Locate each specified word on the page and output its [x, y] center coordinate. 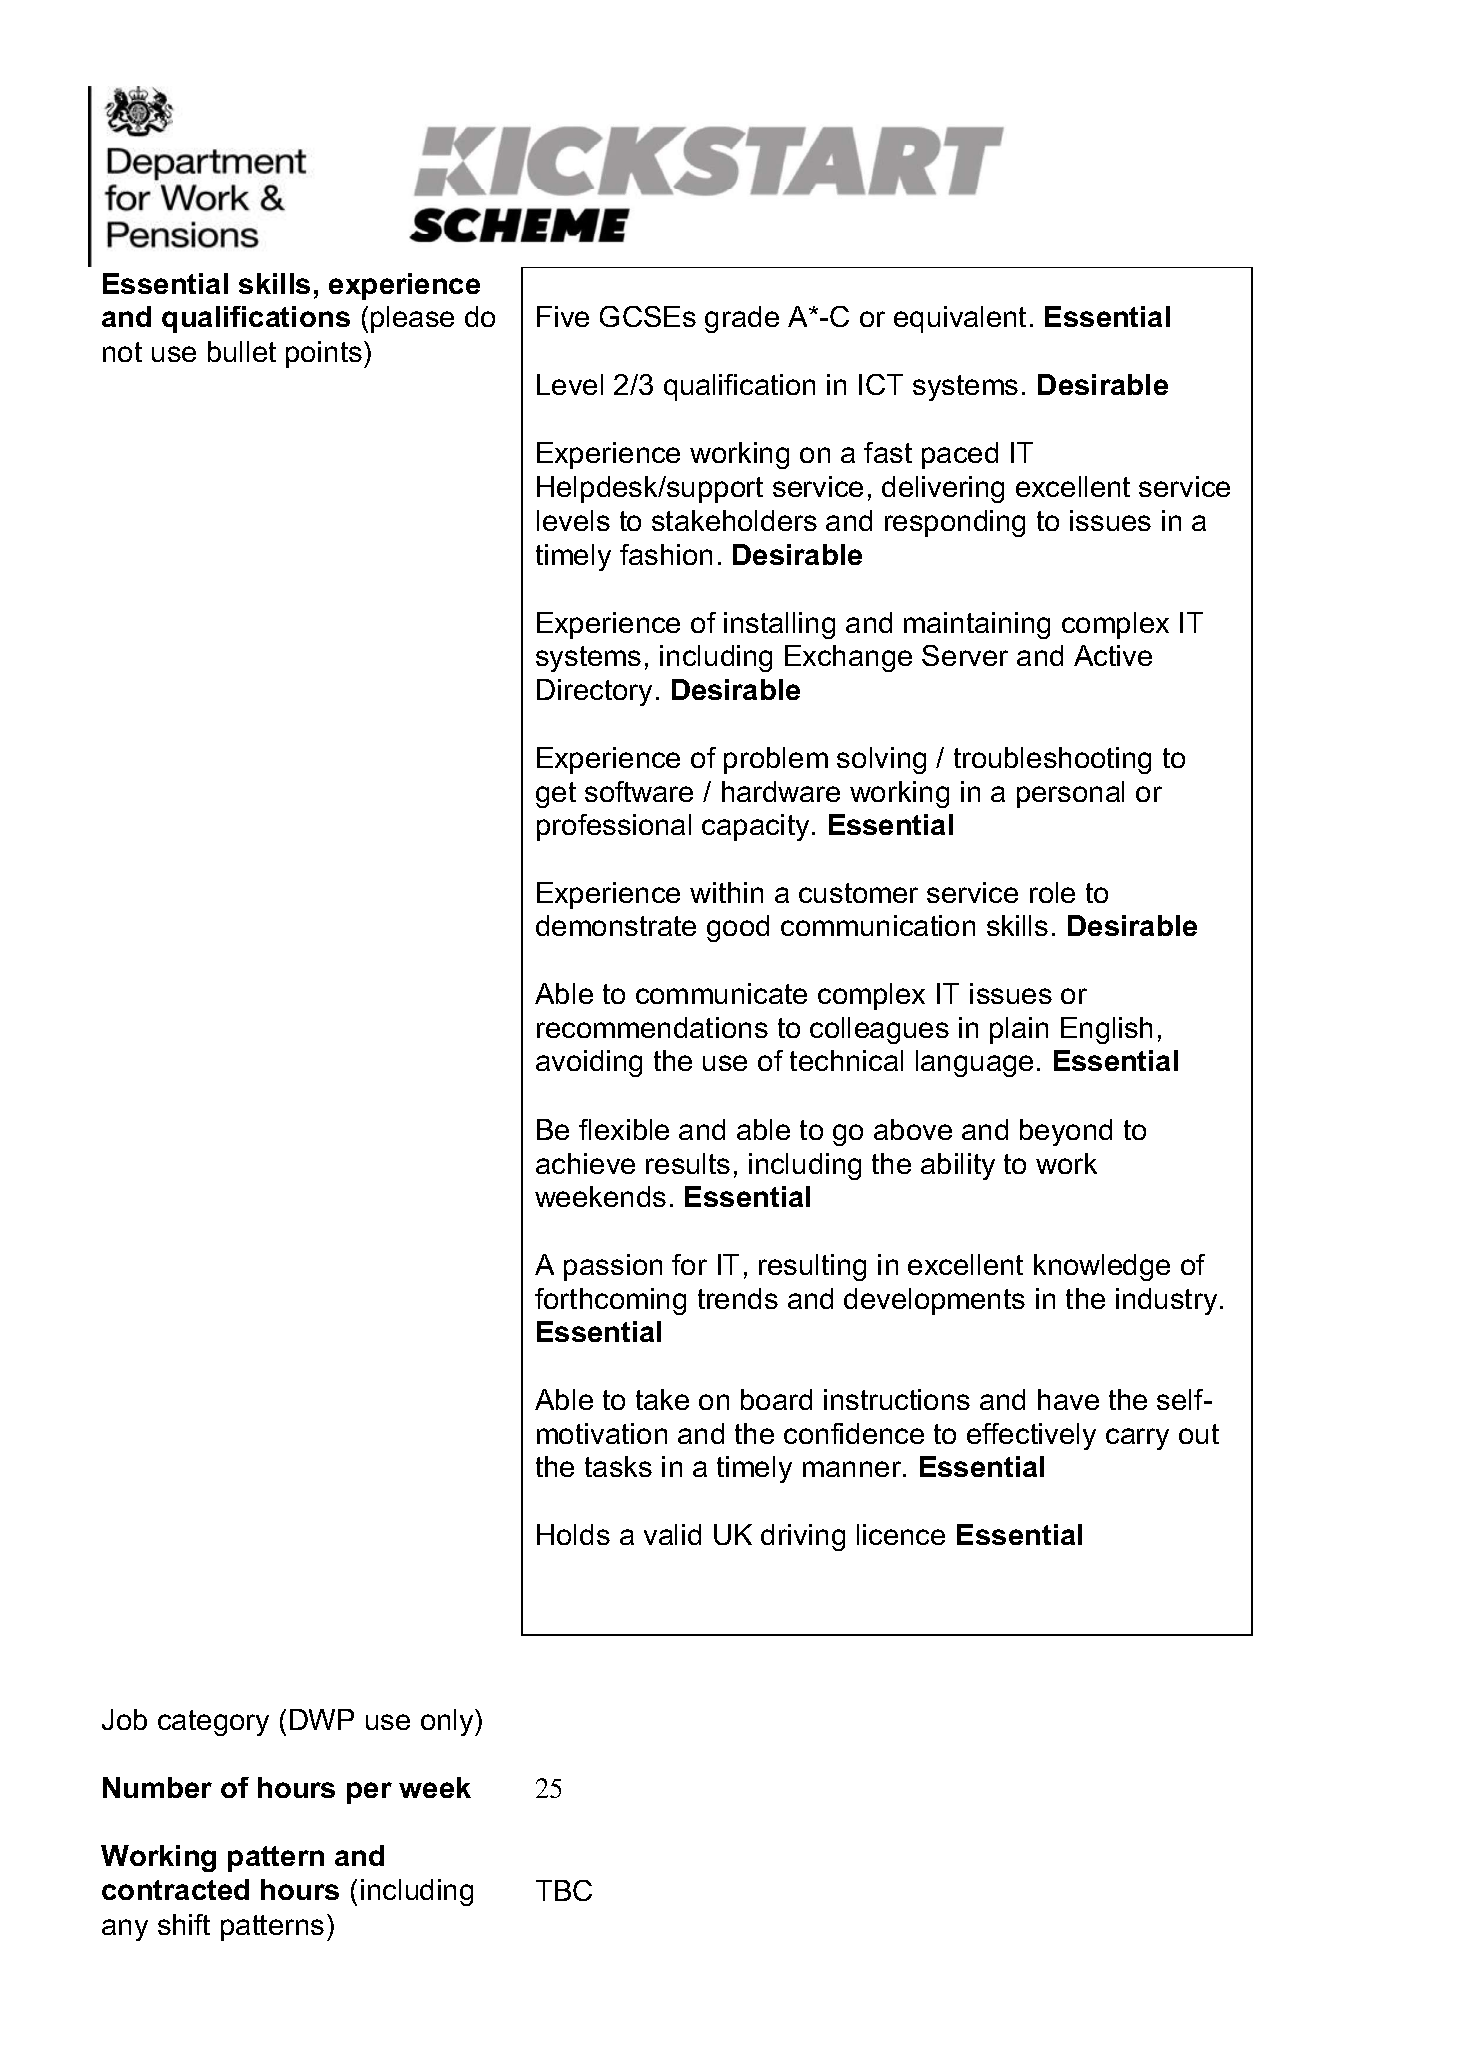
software [639, 791]
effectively [1031, 1436]
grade [742, 319]
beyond [1066, 1132]
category [213, 1723]
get [556, 795]
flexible [624, 1129]
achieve [585, 1163]
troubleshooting [1052, 760]
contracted [175, 1889]
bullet [242, 351]
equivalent [960, 319]
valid [672, 1534]
